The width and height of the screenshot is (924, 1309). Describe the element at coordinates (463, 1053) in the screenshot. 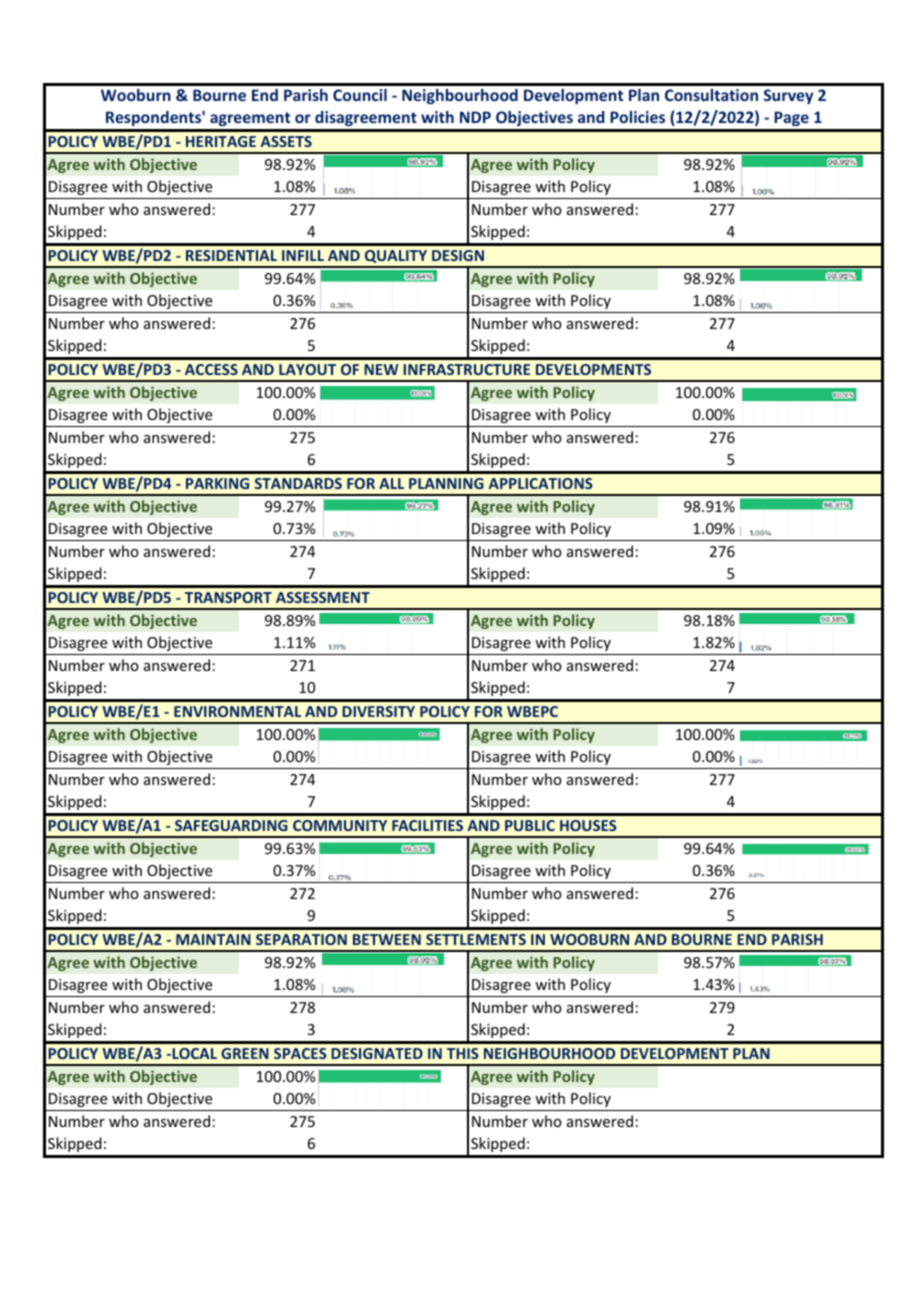

I see `THIS` at that location.
